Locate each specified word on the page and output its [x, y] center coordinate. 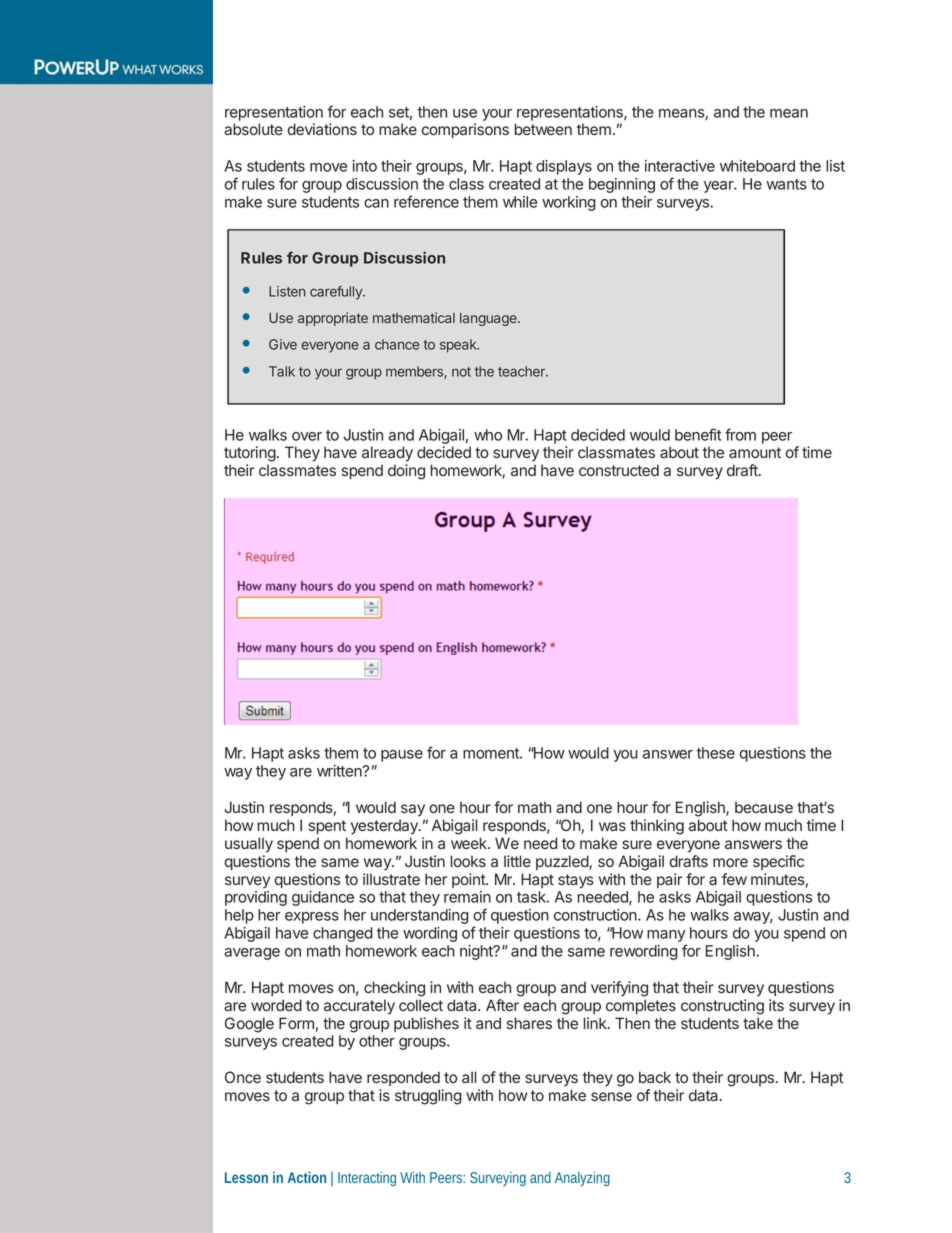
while [520, 202]
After [502, 1005]
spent [327, 827]
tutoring [250, 454]
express [312, 918]
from [740, 434]
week [470, 843]
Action [307, 1177]
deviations [322, 129]
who [488, 435]
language [489, 319]
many [666, 936]
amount [755, 452]
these [715, 753]
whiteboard [757, 166]
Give [283, 344]
